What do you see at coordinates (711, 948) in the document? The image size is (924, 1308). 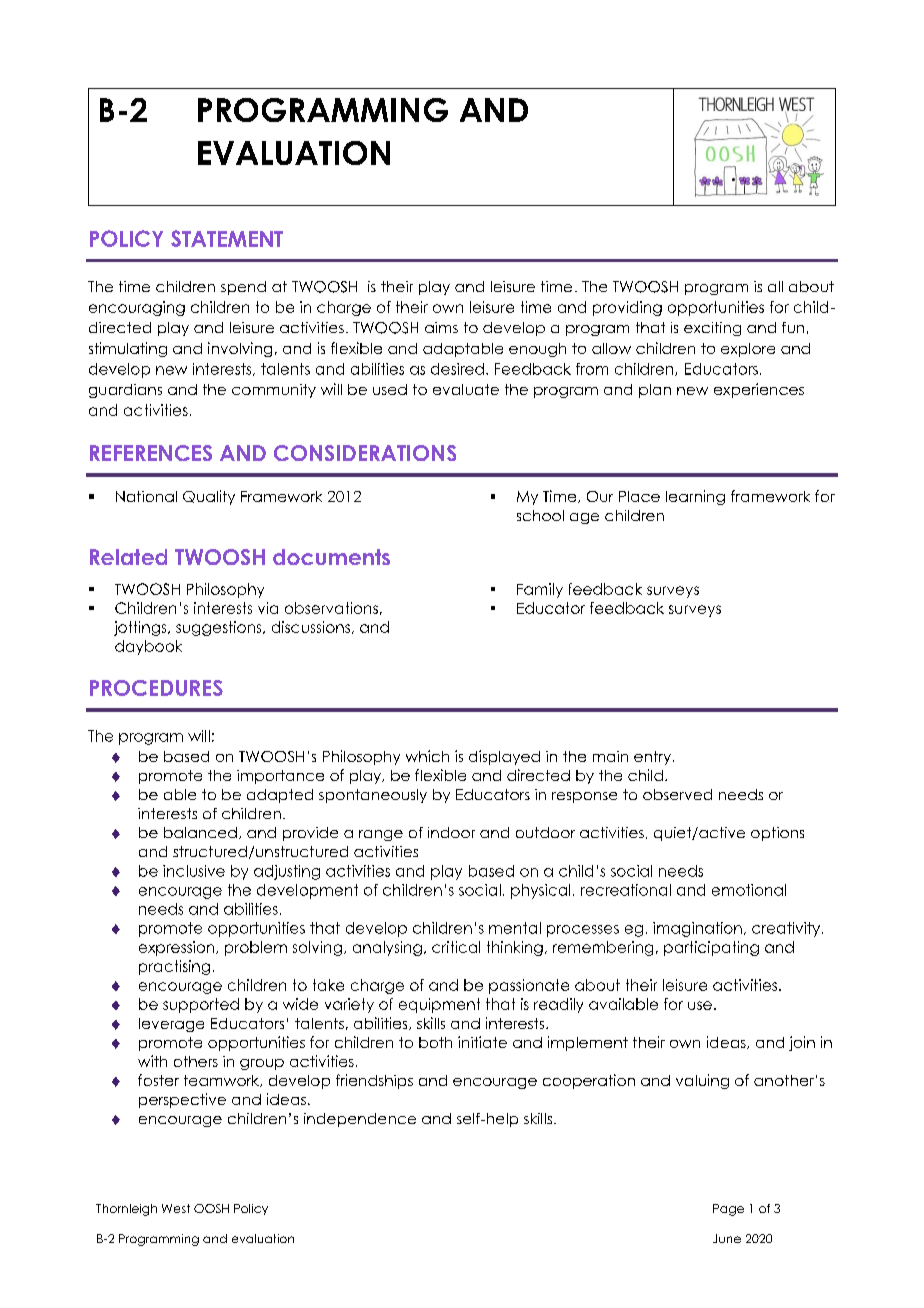 I see `participating` at bounding box center [711, 948].
